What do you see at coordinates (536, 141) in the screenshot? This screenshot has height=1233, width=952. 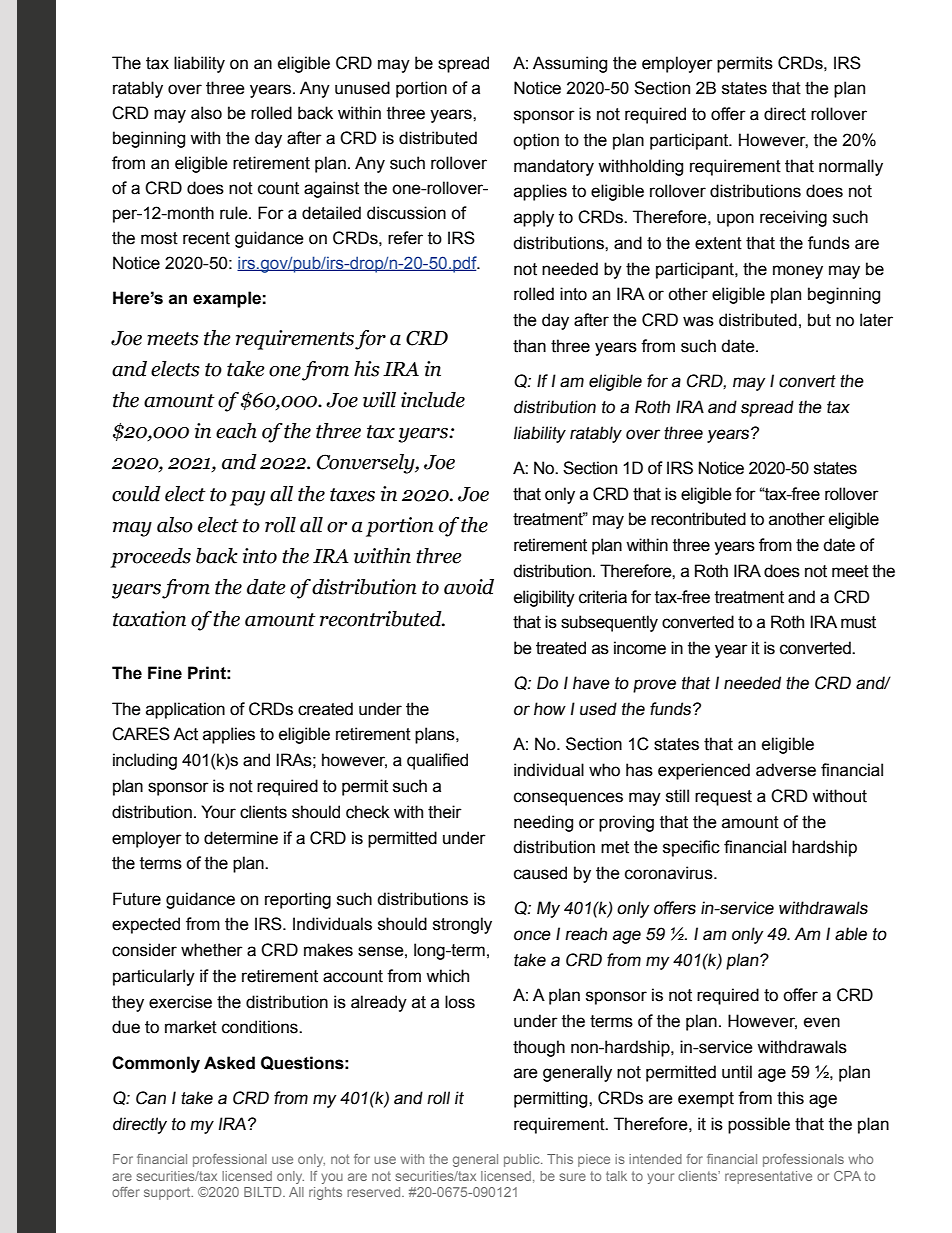 I see `option` at bounding box center [536, 141].
